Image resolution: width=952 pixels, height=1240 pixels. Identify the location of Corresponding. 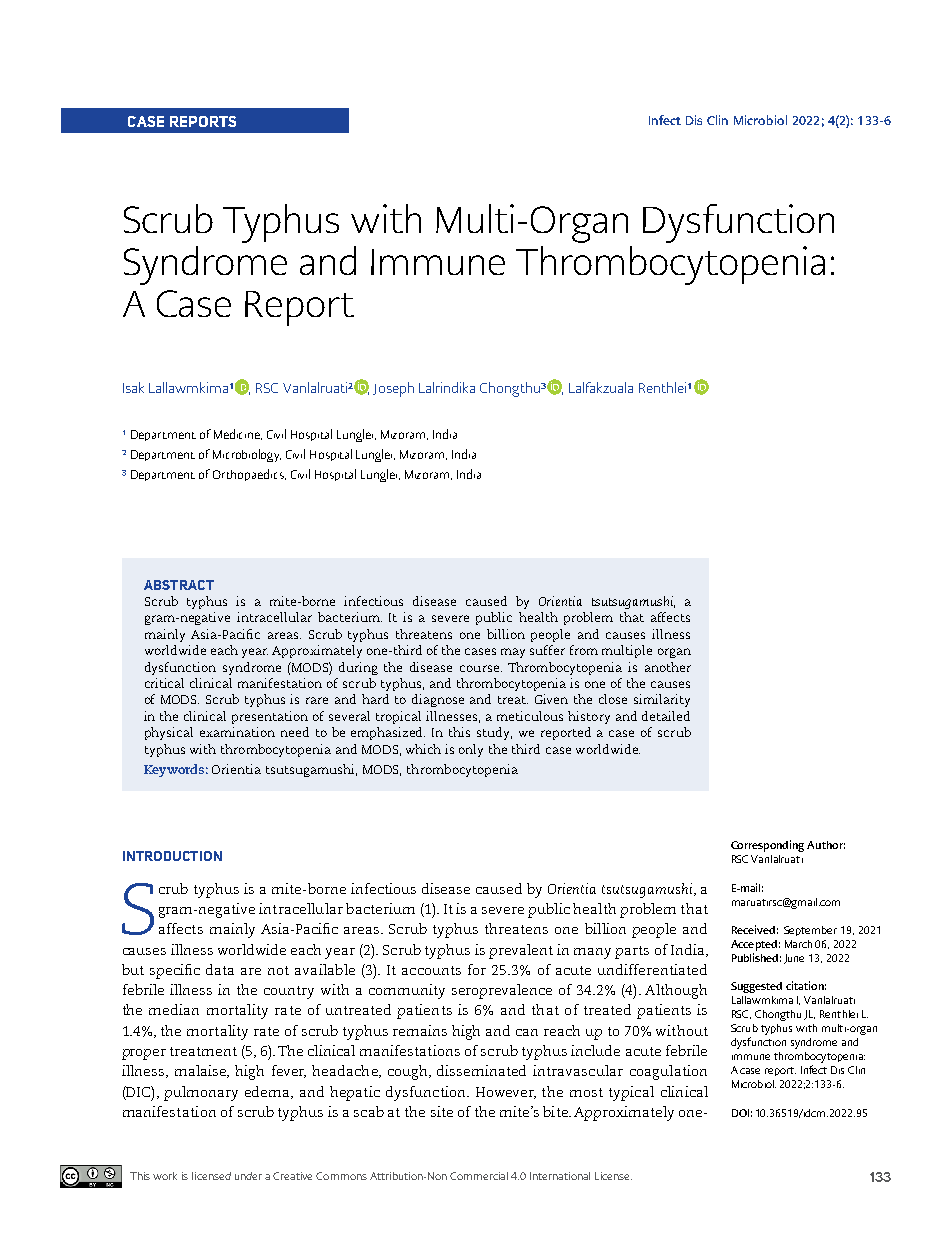
(767, 846).
